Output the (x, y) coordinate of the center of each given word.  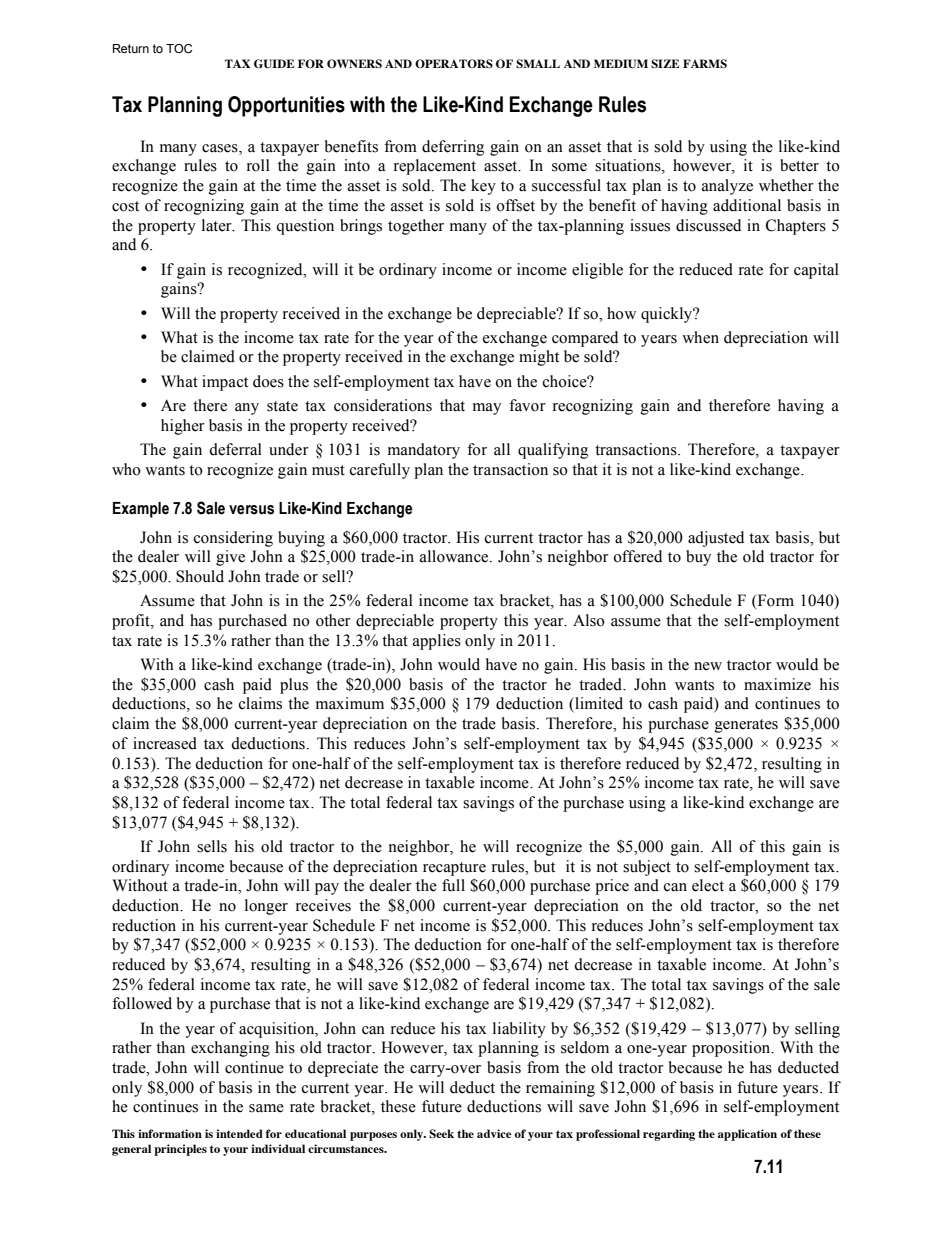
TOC (179, 48)
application (747, 1135)
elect (708, 885)
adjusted (716, 539)
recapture (454, 869)
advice (494, 1133)
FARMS (705, 63)
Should (200, 576)
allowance (455, 556)
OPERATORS (454, 63)
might (539, 358)
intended (239, 1133)
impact (225, 383)
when (700, 337)
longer (266, 907)
